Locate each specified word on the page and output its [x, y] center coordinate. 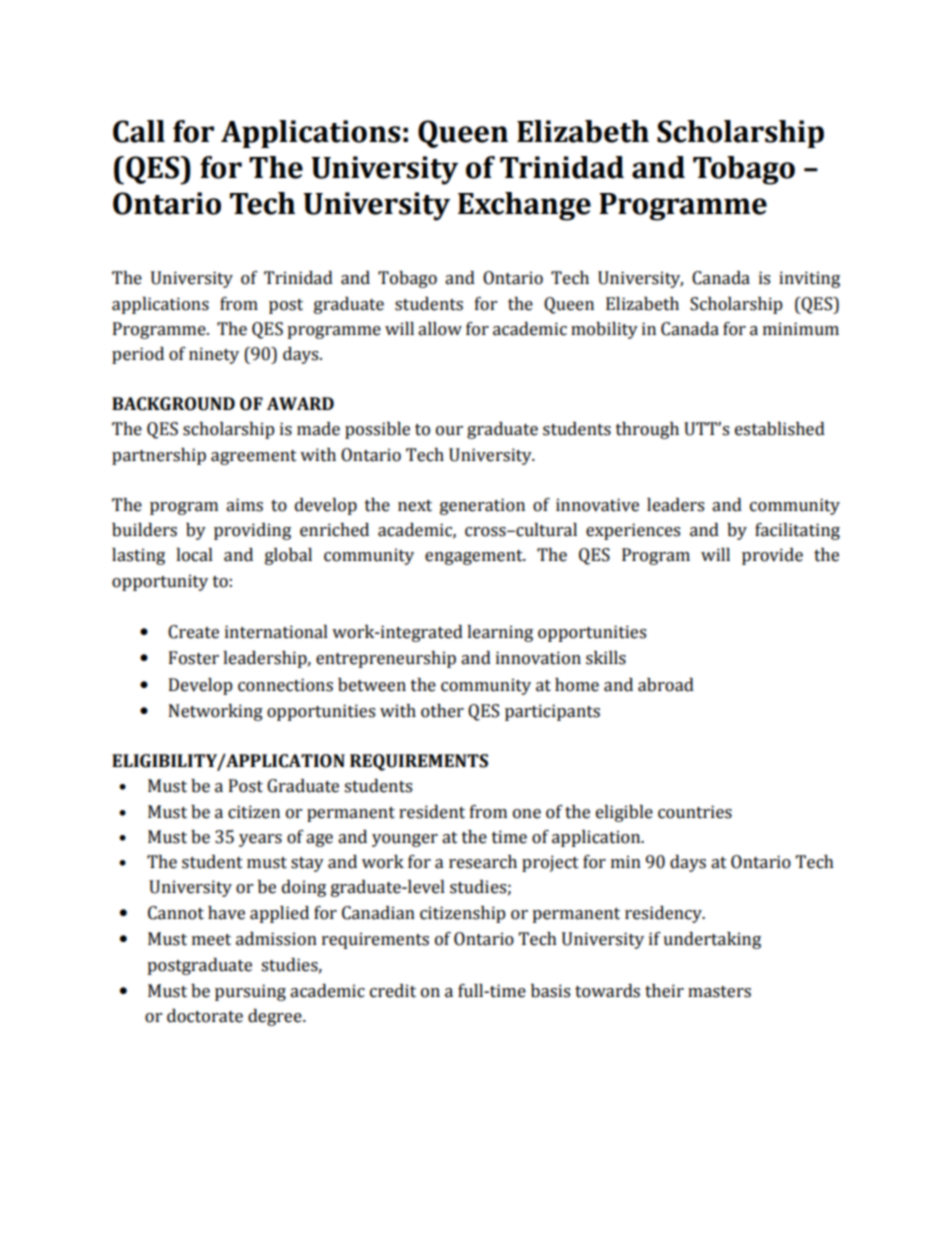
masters [719, 992]
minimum [801, 329]
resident [432, 812]
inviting [809, 279]
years [260, 840]
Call [139, 131]
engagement [475, 557]
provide [772, 556]
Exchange [524, 206]
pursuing [250, 992]
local [194, 555]
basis [550, 991]
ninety [214, 355]
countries [695, 812]
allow [440, 329]
